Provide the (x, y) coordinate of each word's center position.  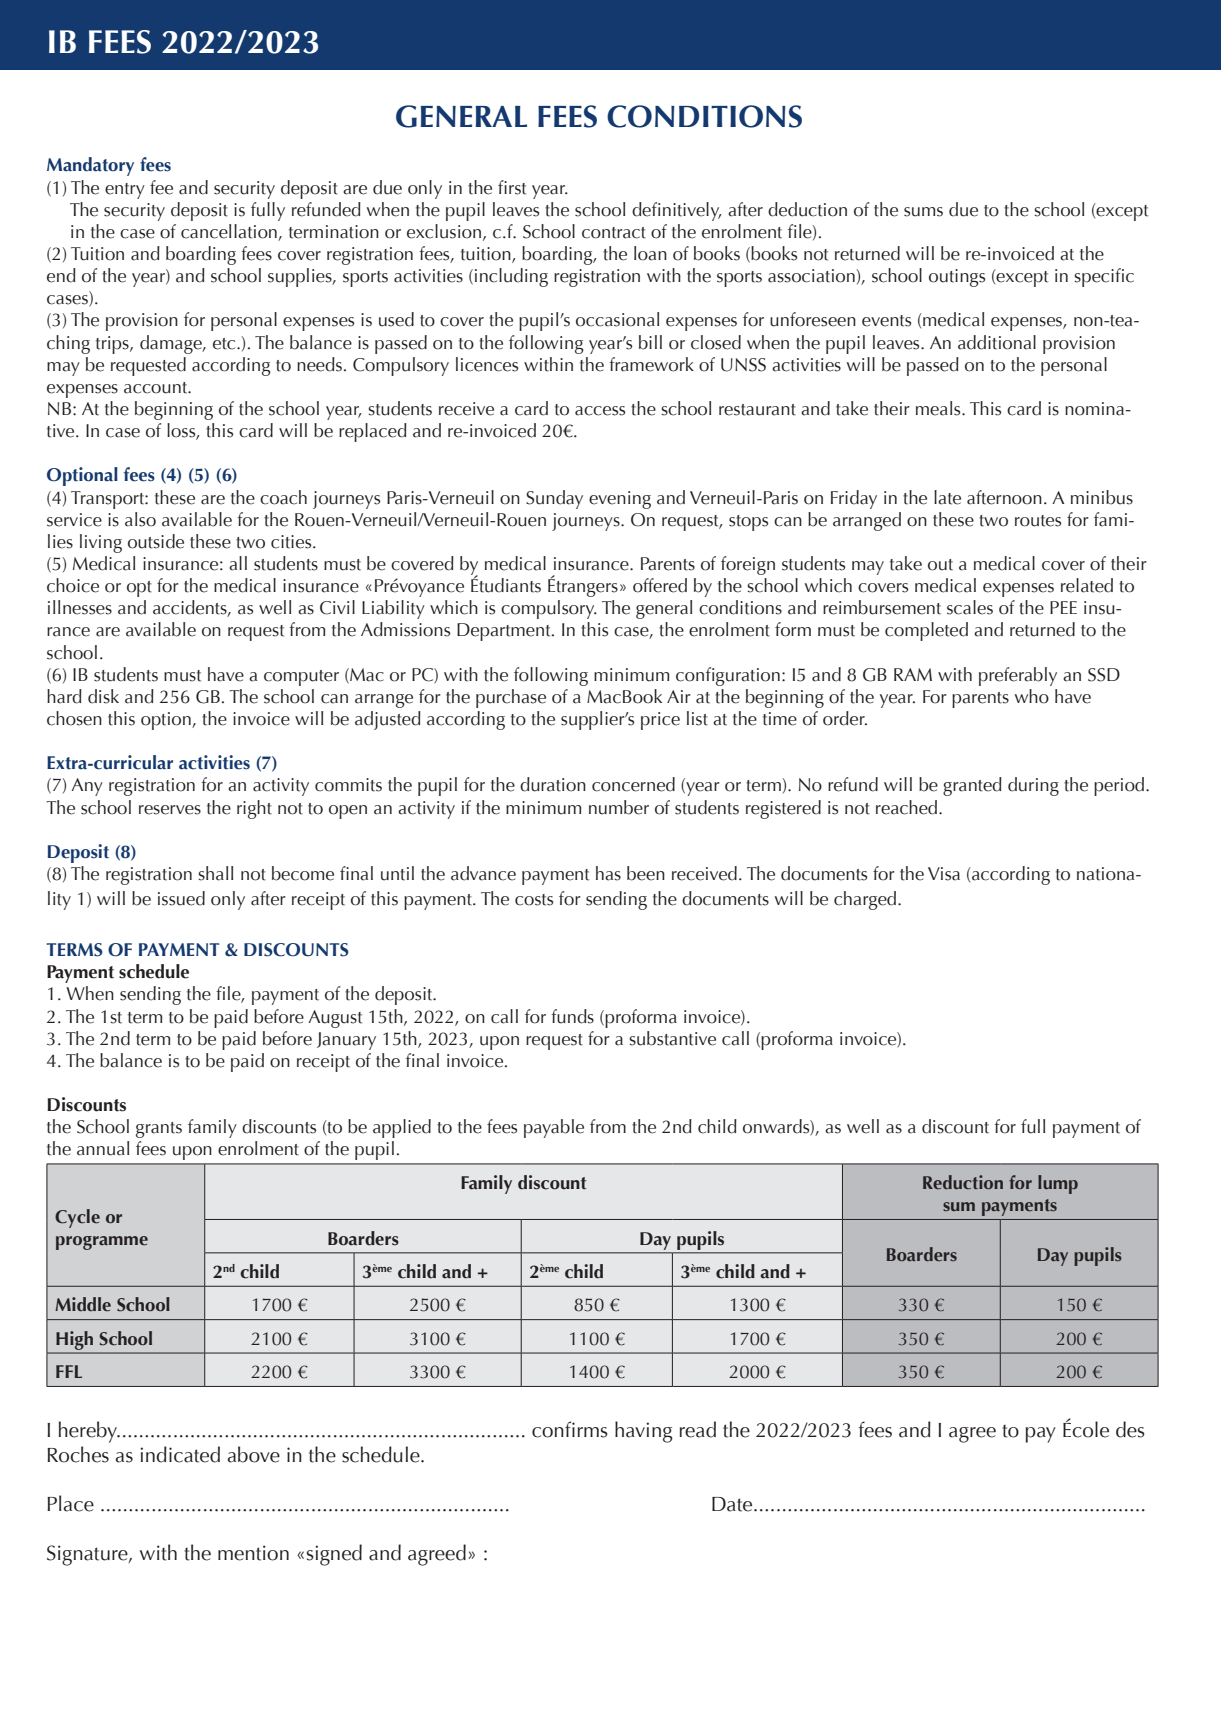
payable (554, 1128)
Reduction (963, 1182)
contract (614, 233)
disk (103, 696)
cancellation (229, 231)
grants (159, 1130)
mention (253, 1553)
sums (923, 212)
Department (505, 632)
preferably (1018, 676)
